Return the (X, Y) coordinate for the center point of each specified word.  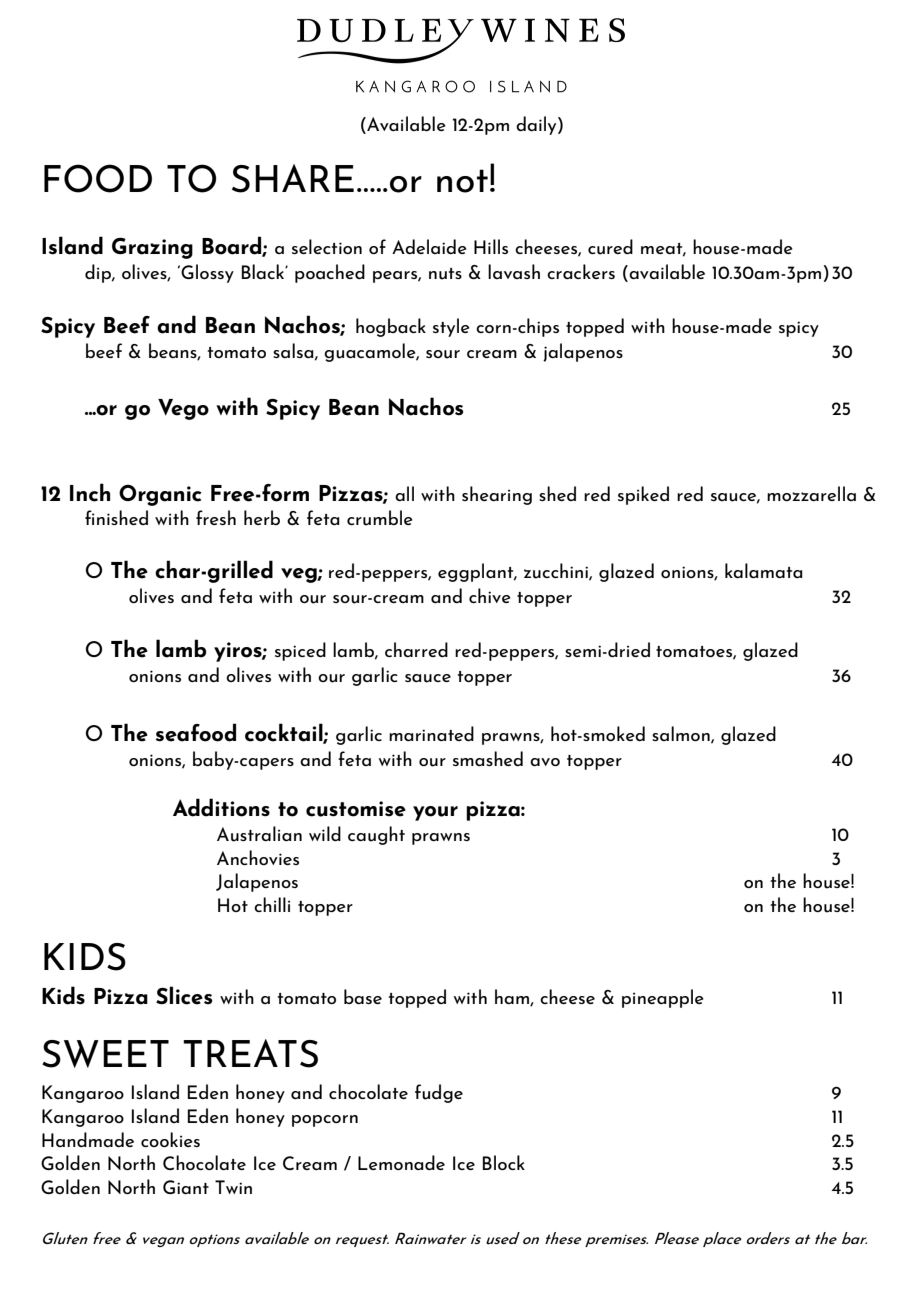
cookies (170, 1139)
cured (610, 247)
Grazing (152, 248)
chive (490, 595)
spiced (300, 651)
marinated (431, 733)
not (462, 181)
